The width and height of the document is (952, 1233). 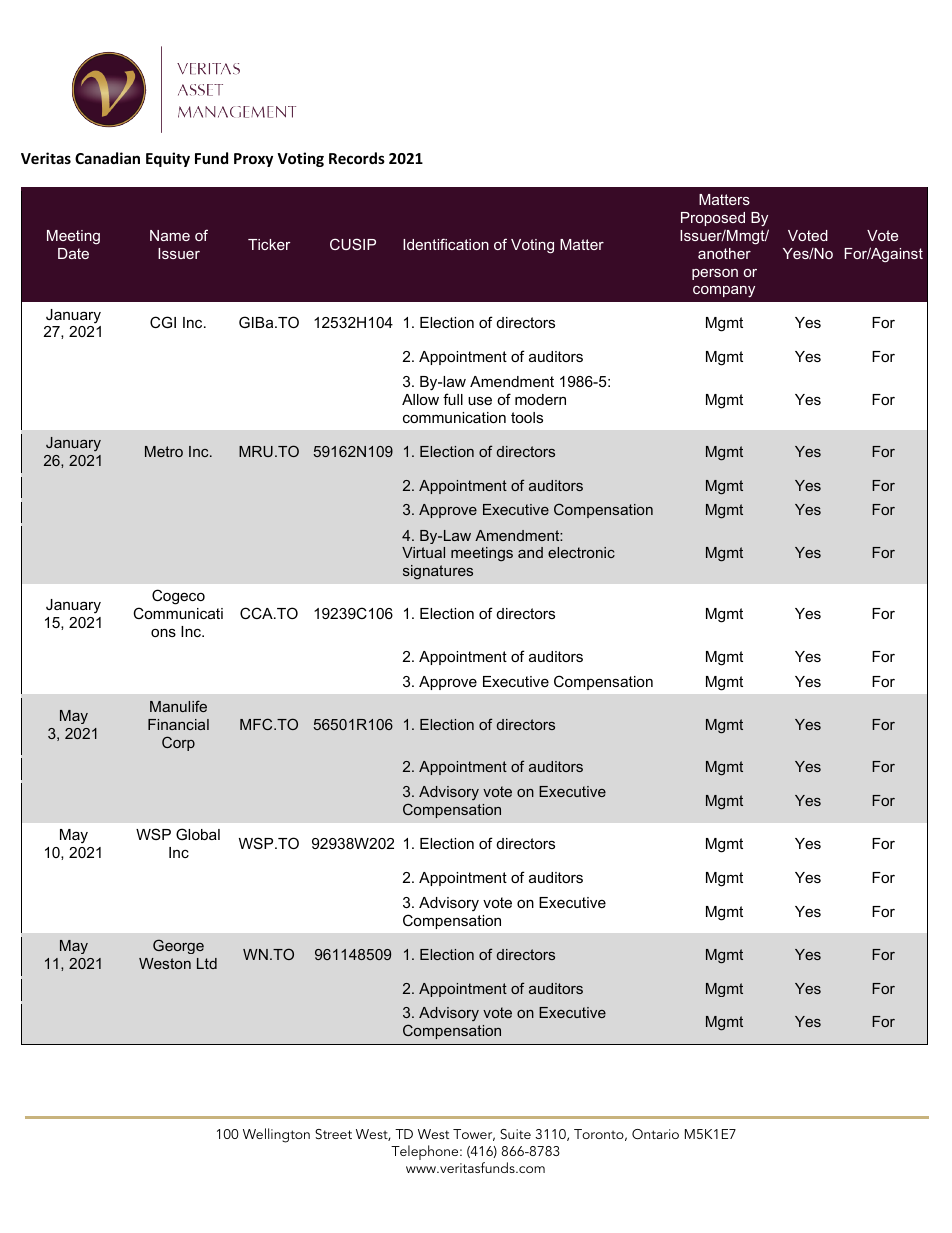 I want to click on Street, so click(x=333, y=1134).
